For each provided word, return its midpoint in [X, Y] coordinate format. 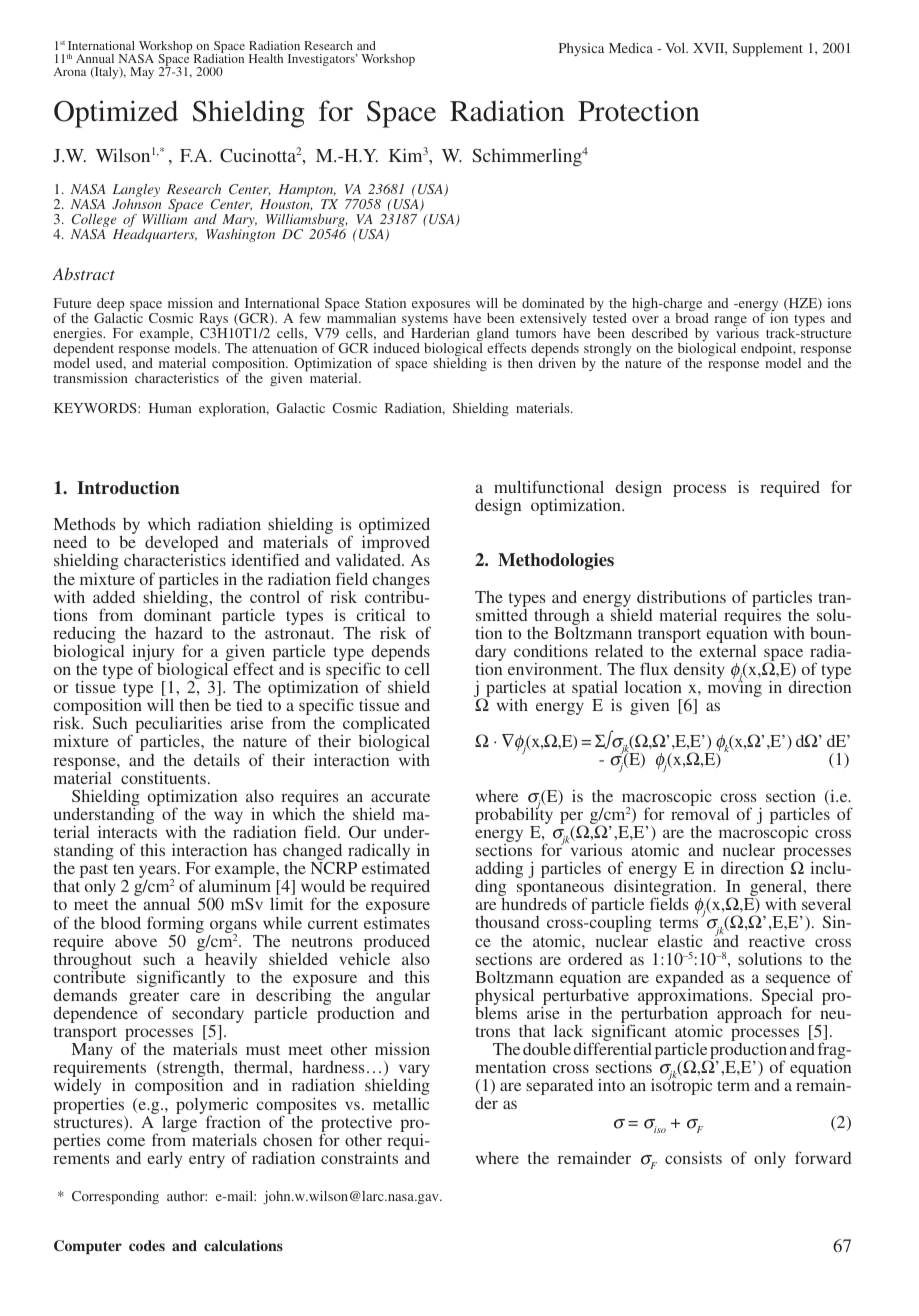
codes [147, 1245]
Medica [631, 48]
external [727, 651]
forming [175, 924]
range [731, 322]
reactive [777, 940]
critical [380, 614]
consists [693, 1157]
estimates [397, 922]
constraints [359, 1158]
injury [153, 654]
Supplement [768, 50]
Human [170, 408]
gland [493, 336]
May [142, 73]
